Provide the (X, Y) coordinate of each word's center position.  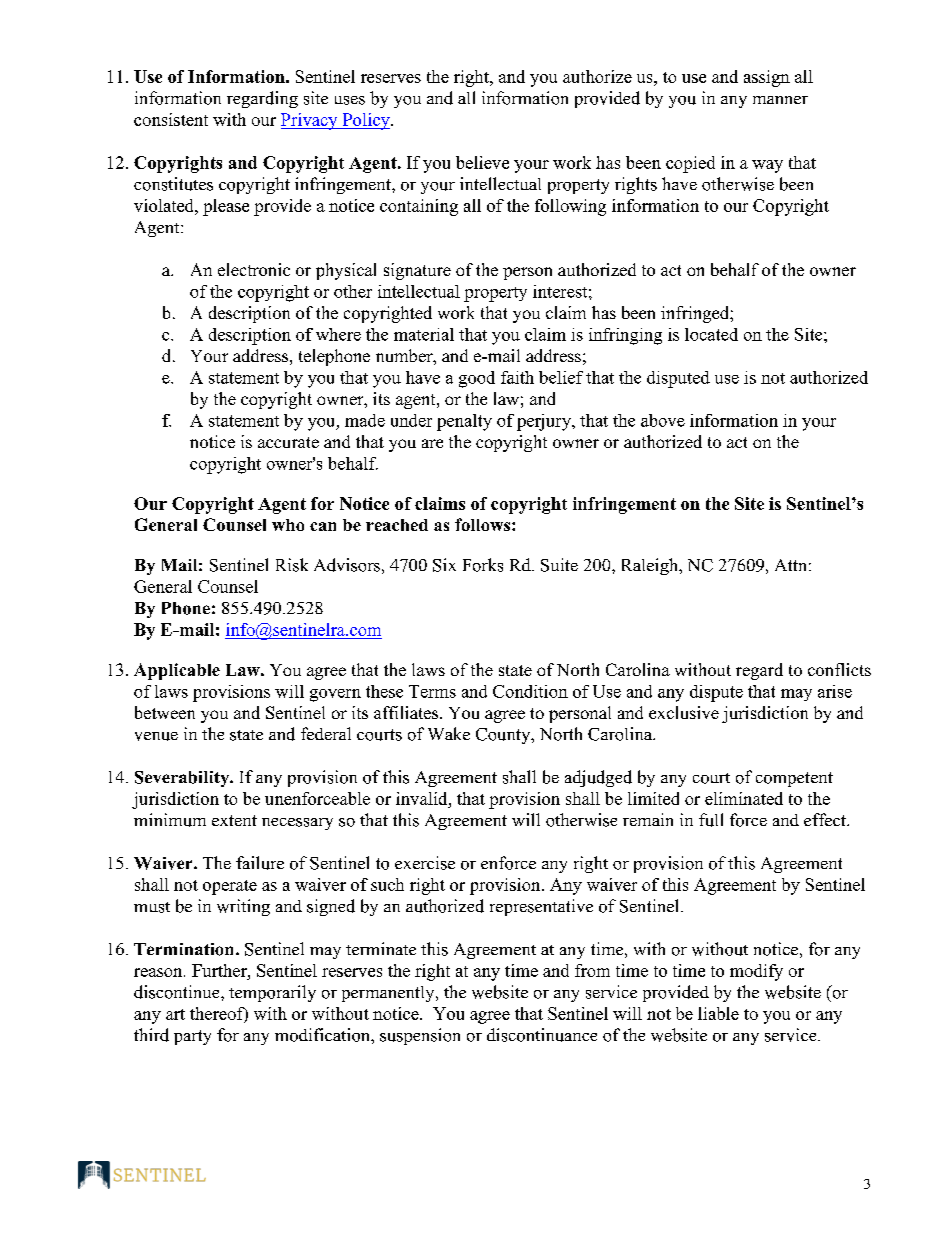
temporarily (272, 993)
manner (780, 100)
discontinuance (542, 1035)
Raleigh (651, 566)
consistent (171, 119)
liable (718, 1013)
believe (482, 162)
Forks (483, 565)
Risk (292, 565)
